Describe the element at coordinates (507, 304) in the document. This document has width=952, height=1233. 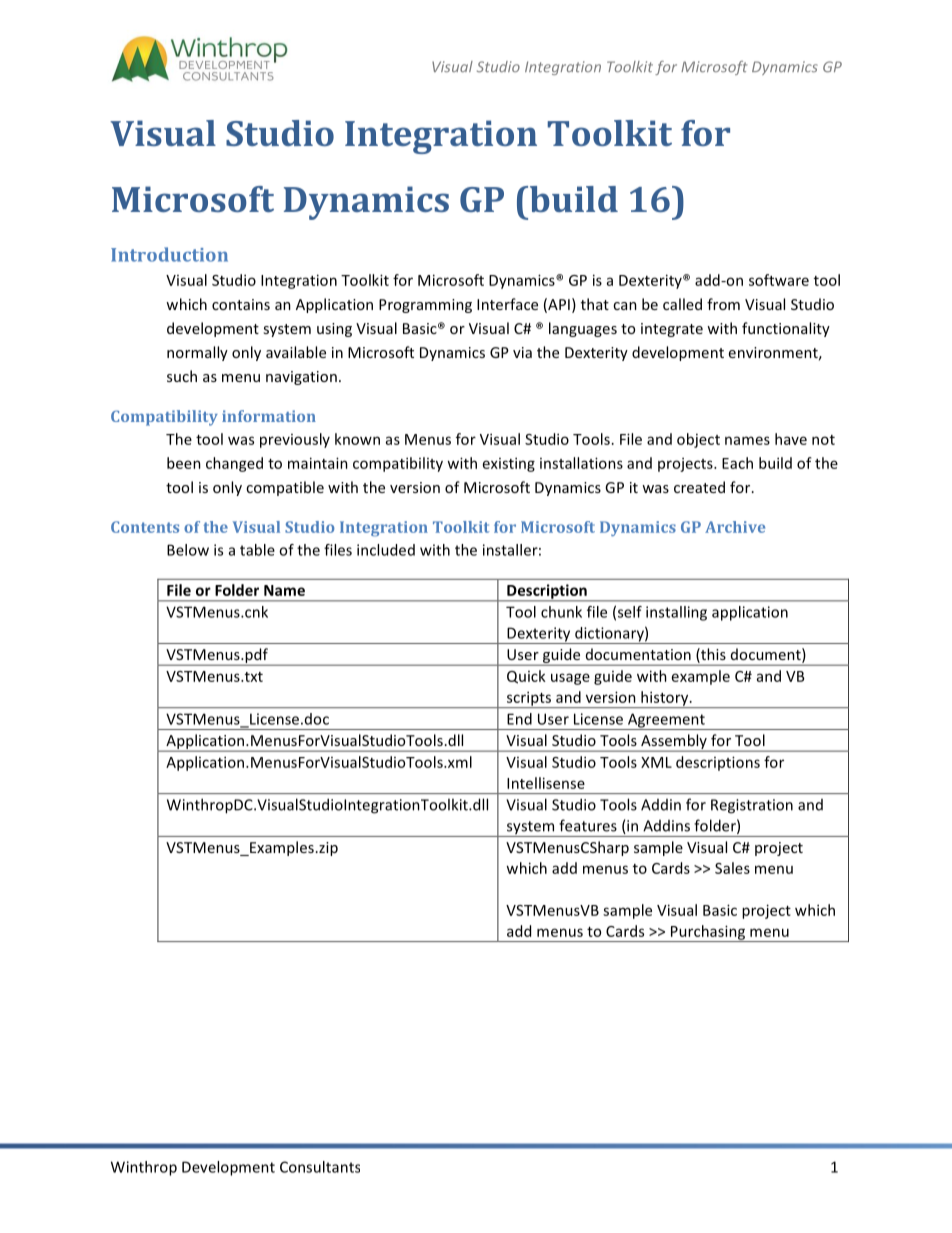
I see `Interface` at that location.
